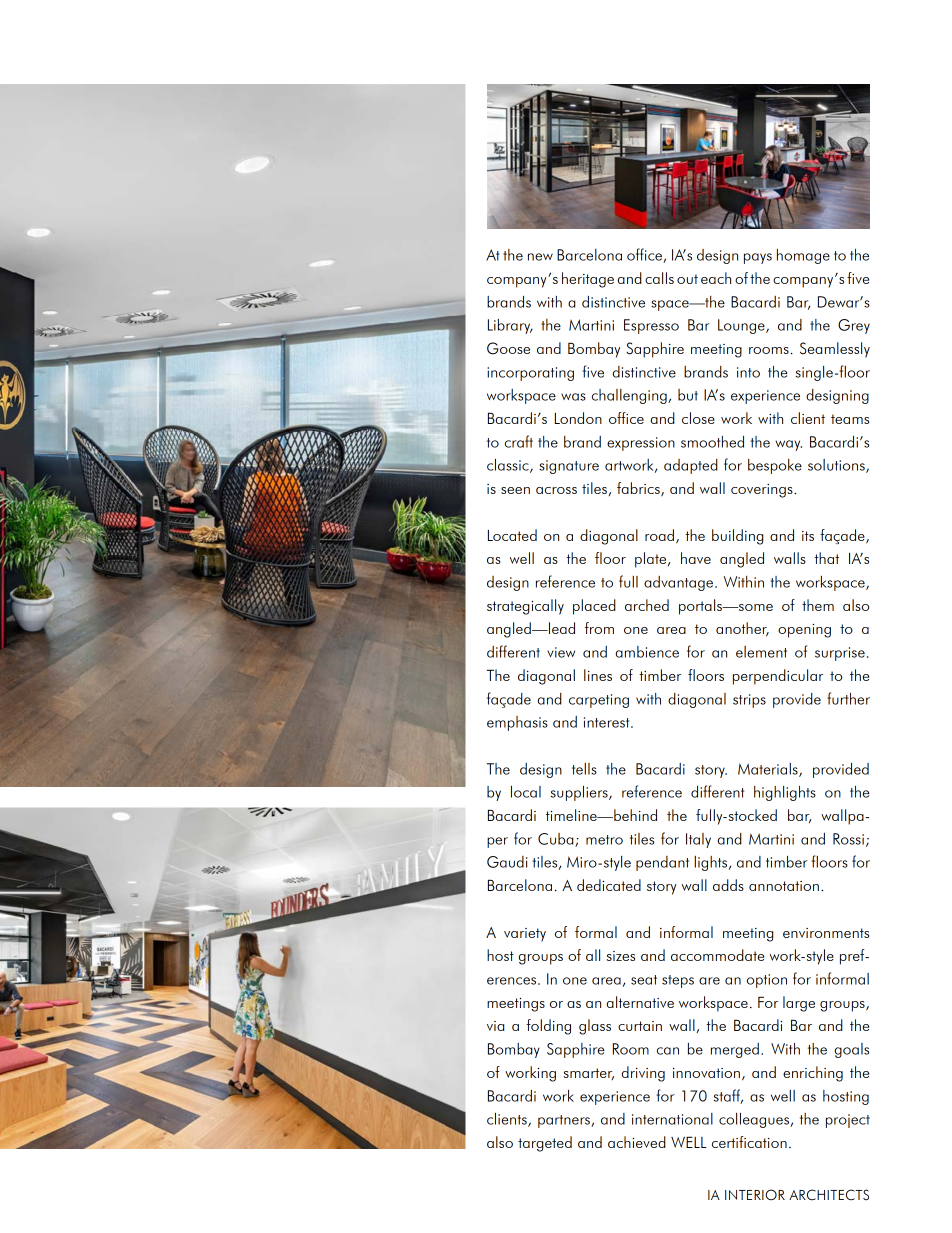  I want to click on ARCHITECTS, so click(829, 1195).
